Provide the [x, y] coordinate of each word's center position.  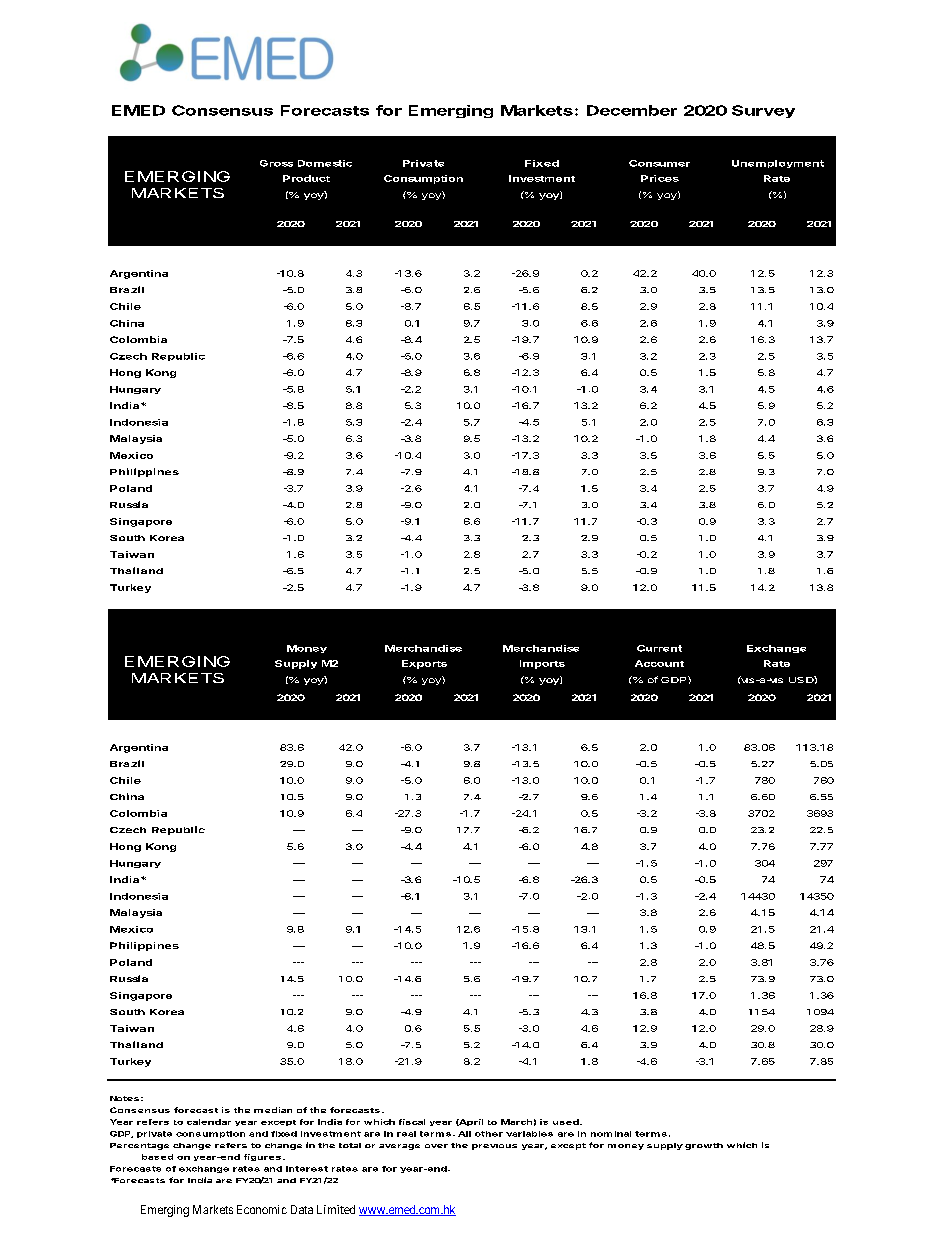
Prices [660, 178]
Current [659, 648]
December [632, 110]
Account [659, 663]
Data [302, 1209]
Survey [763, 111]
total [350, 1145]
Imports [542, 664]
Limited [336, 1209]
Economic [262, 1209]
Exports [424, 664]
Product [306, 178]
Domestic [325, 163]
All [464, 1134]
